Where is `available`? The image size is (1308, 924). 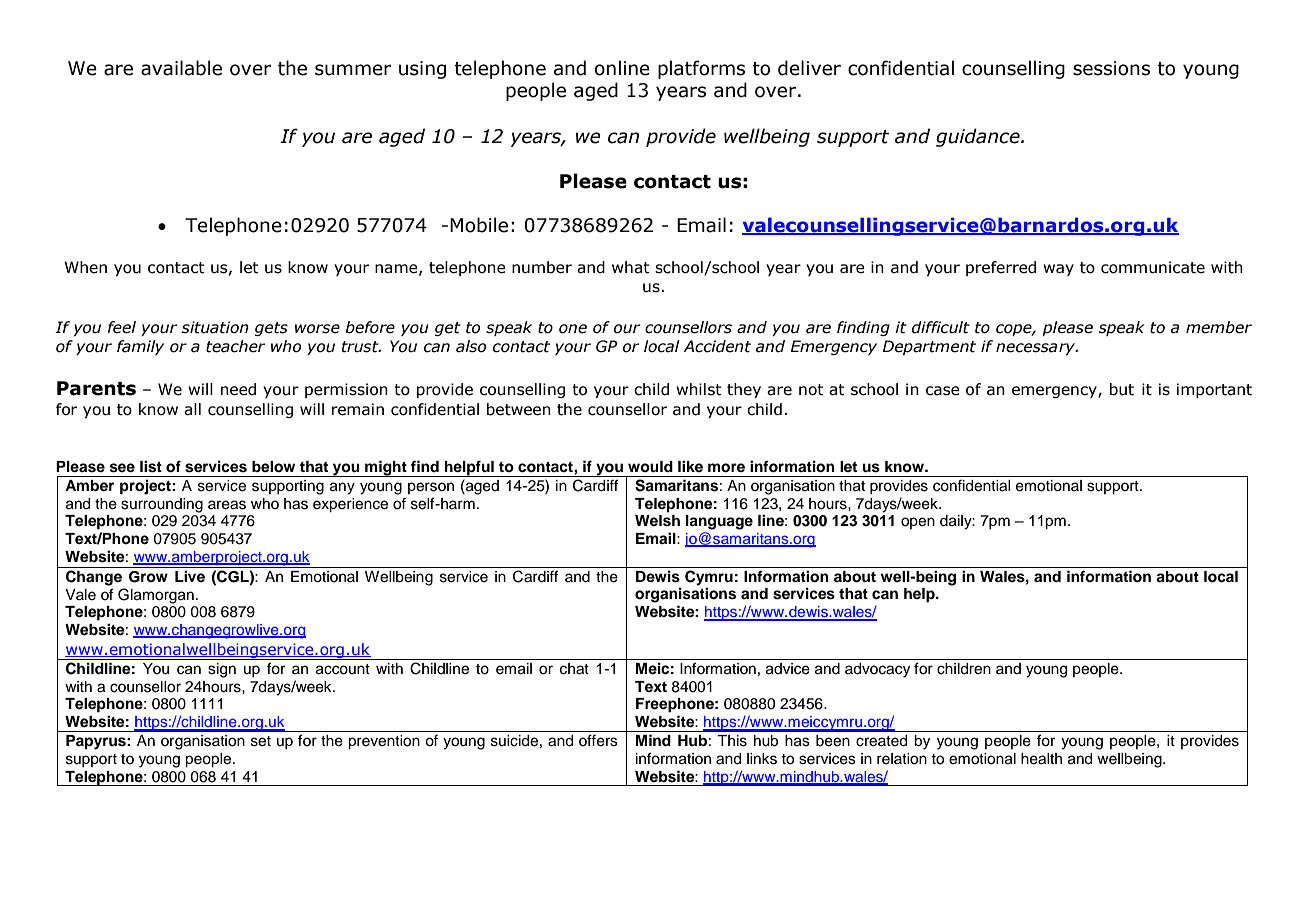 available is located at coordinates (181, 68).
